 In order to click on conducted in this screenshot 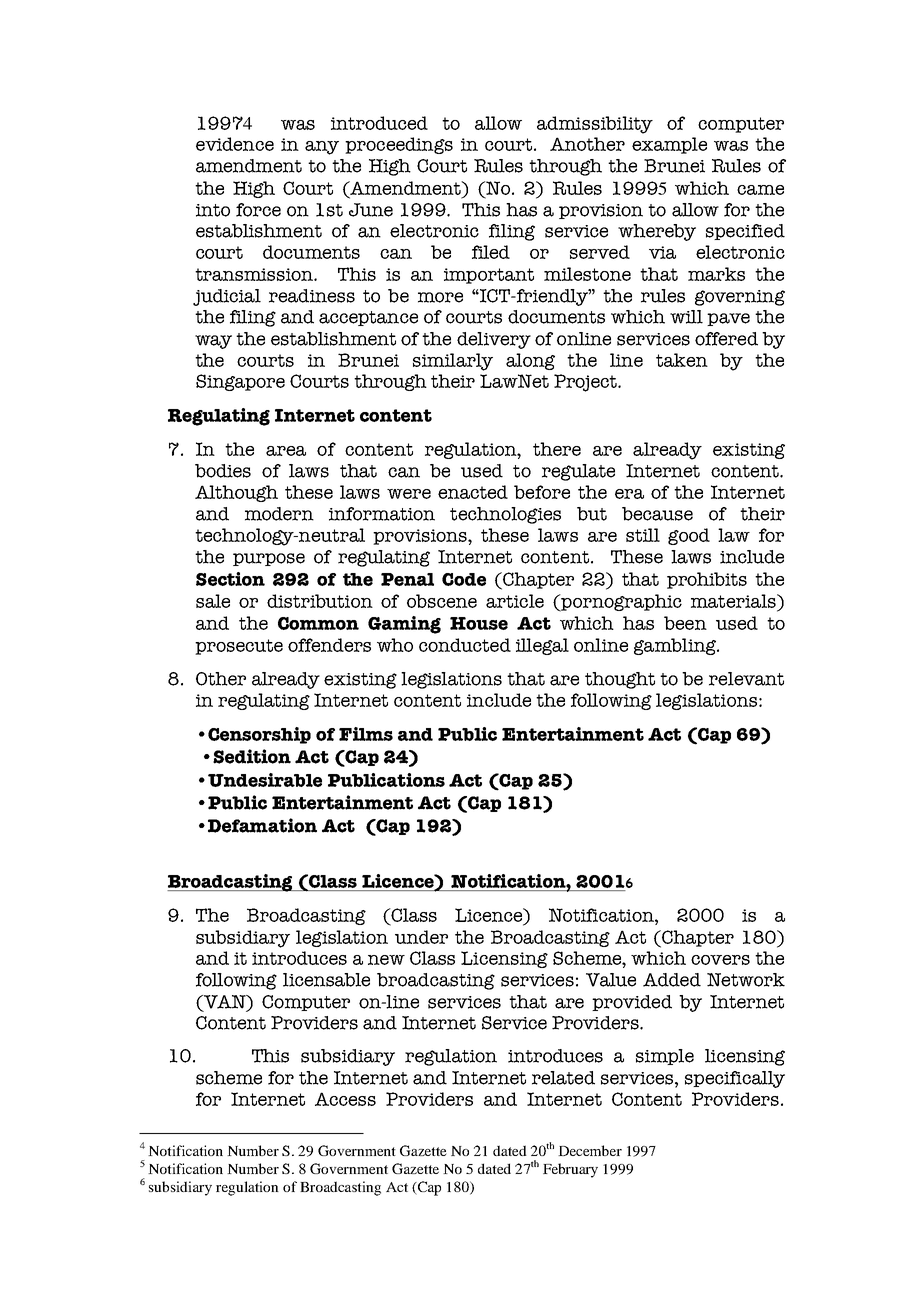, I will do `click(465, 645)`.
